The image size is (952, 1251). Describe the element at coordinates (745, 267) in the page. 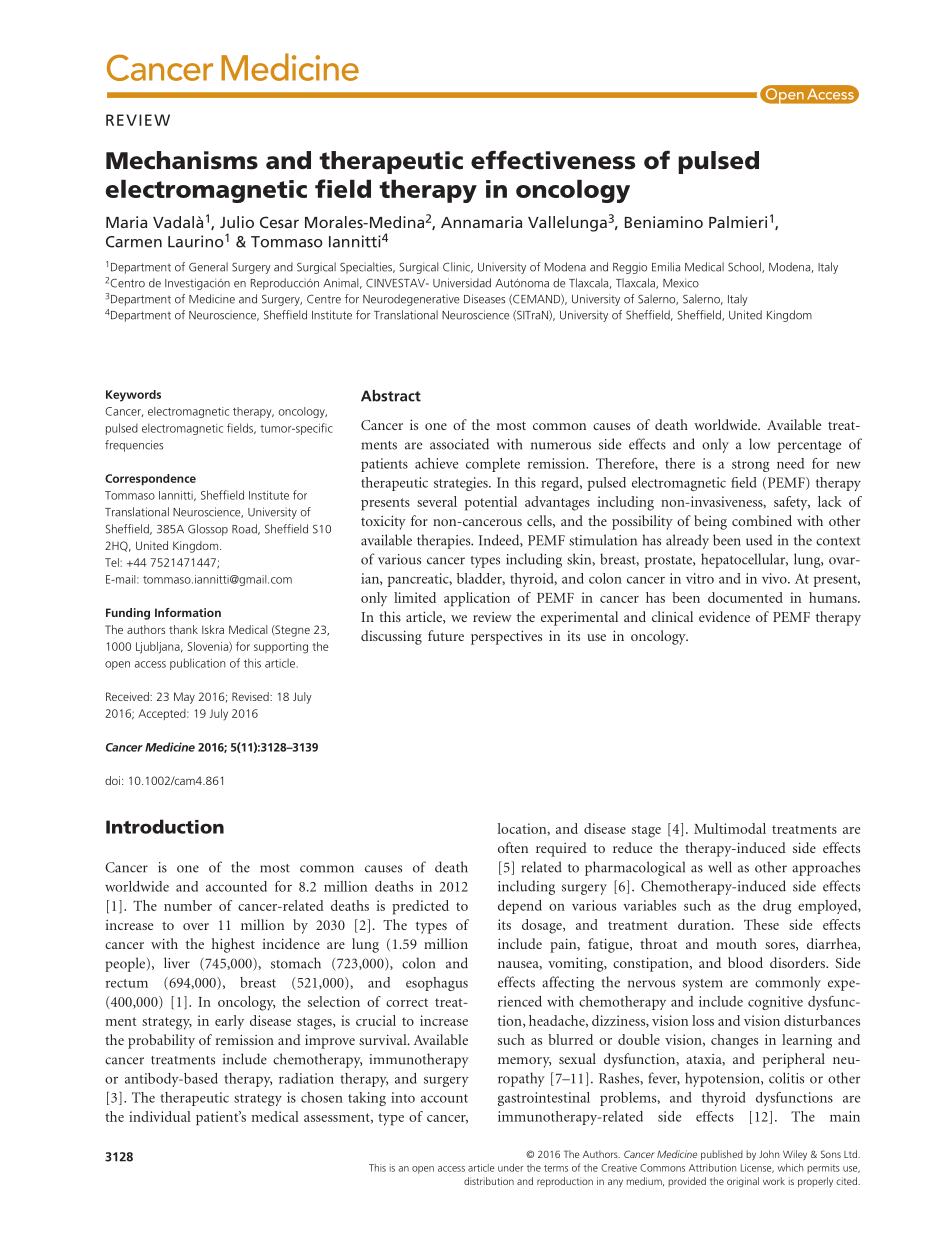

I see `School` at that location.
